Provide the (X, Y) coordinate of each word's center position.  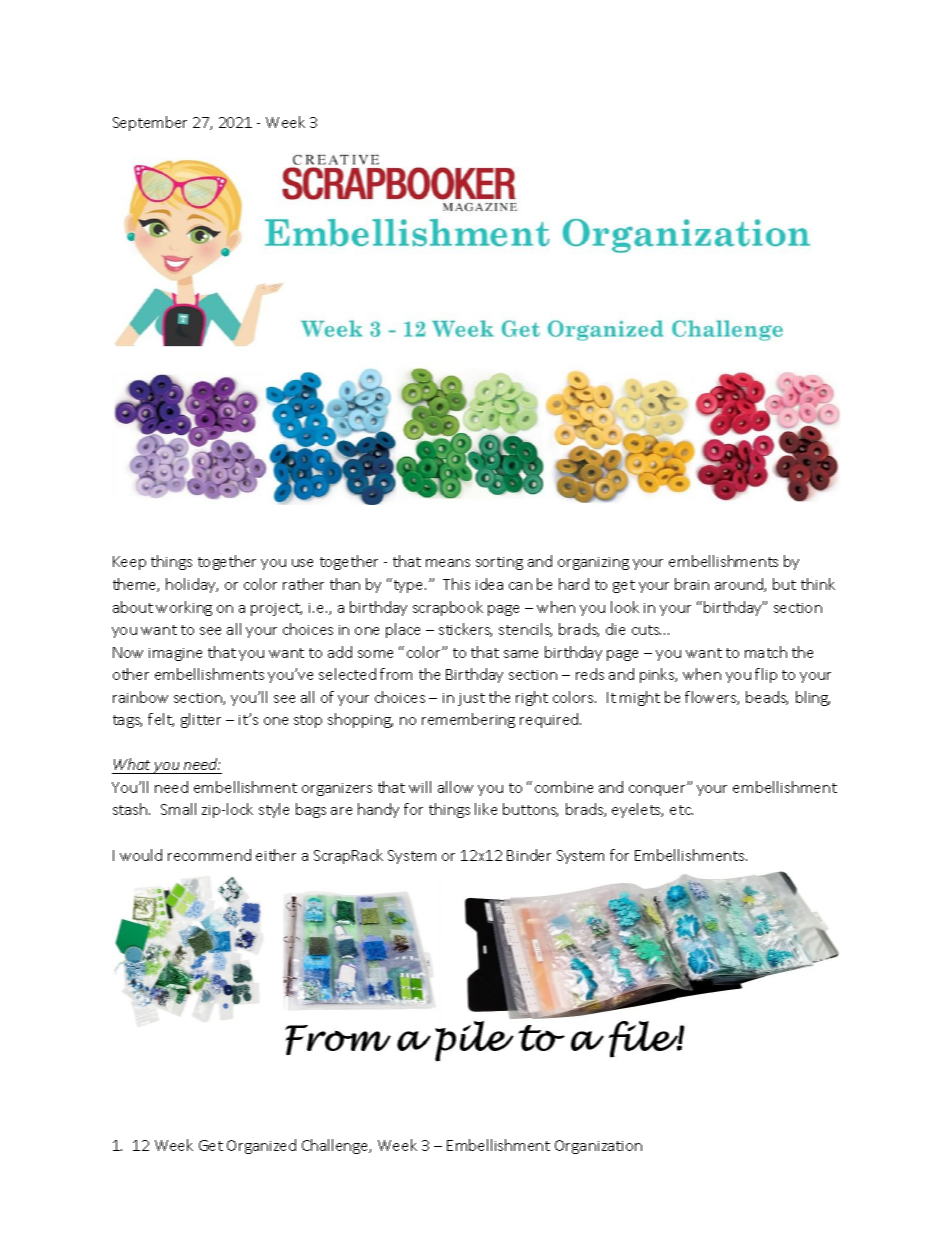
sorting (499, 563)
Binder (529, 855)
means (448, 563)
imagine (175, 654)
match (766, 652)
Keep (129, 563)
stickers (465, 630)
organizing (593, 563)
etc (681, 810)
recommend (209, 855)
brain (692, 584)
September (150, 123)
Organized (261, 1146)
